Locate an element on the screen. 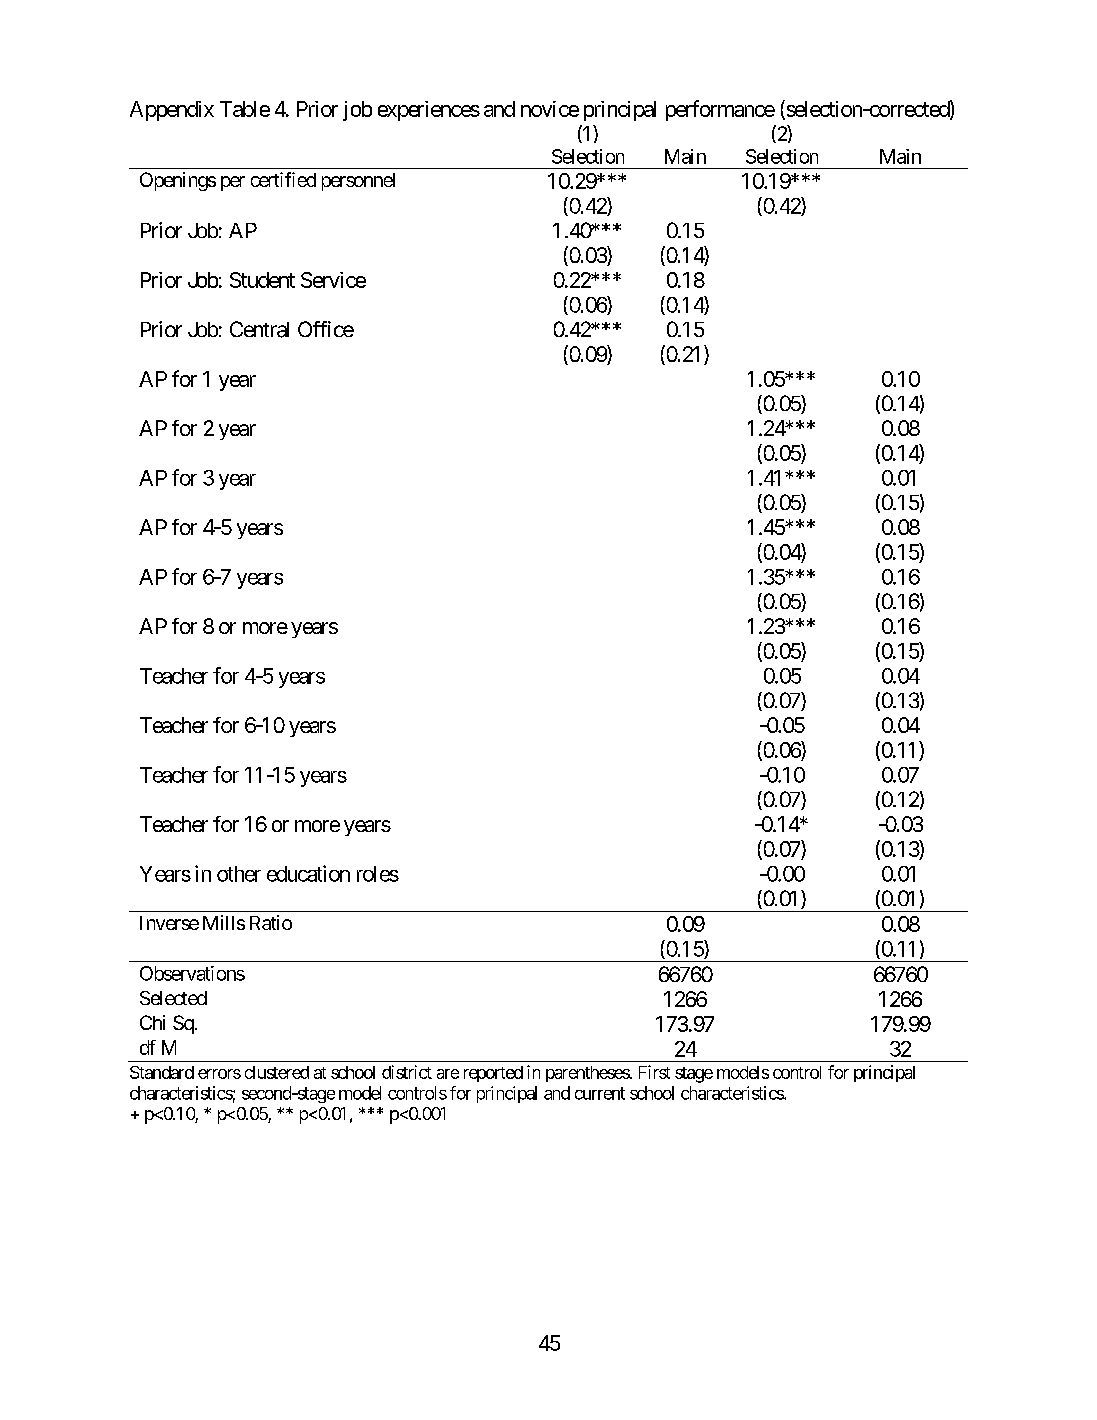 This screenshot has height=1420, width=1097. Selected is located at coordinates (173, 998).
